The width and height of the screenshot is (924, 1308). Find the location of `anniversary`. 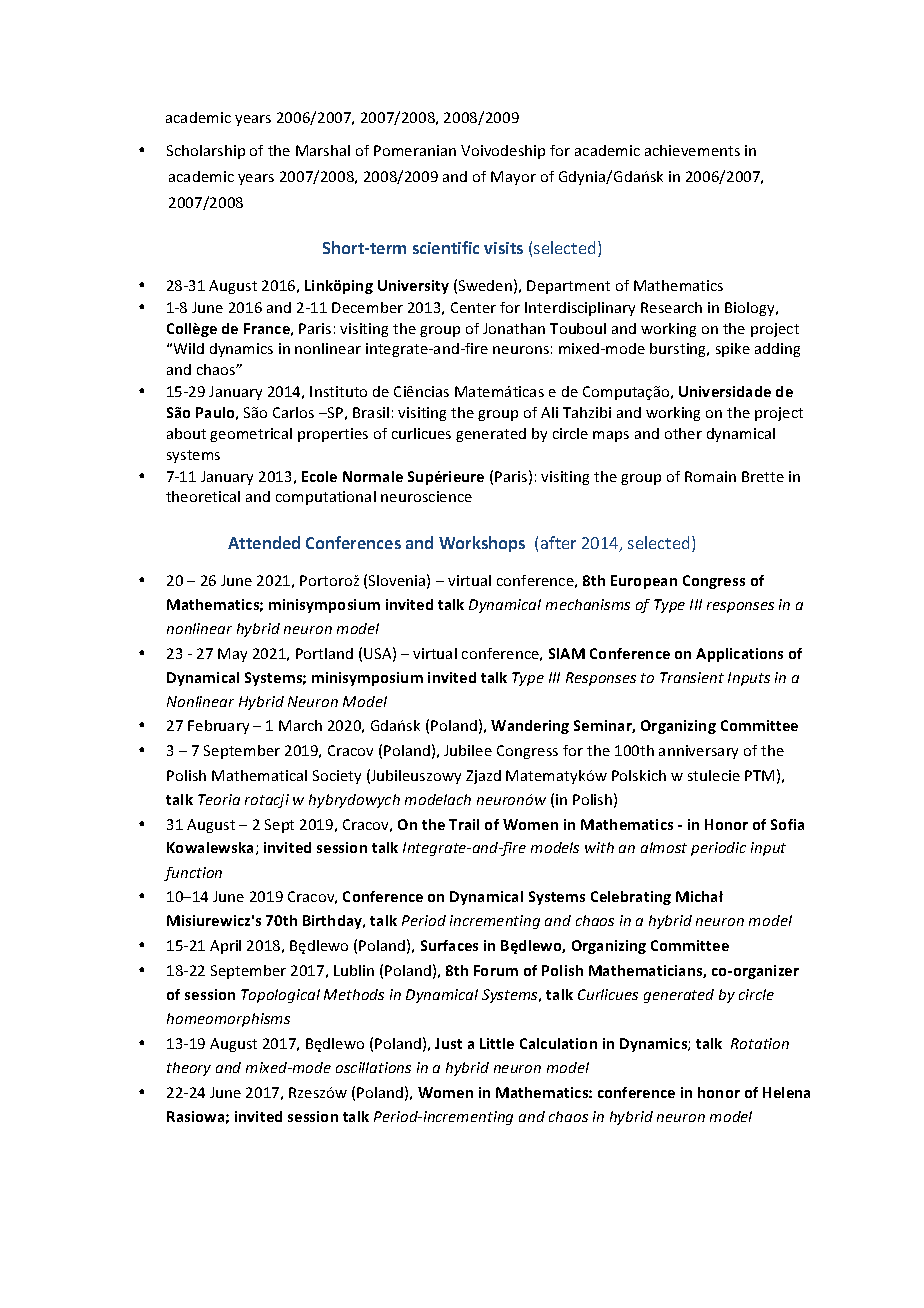

anniversary is located at coordinates (698, 752).
